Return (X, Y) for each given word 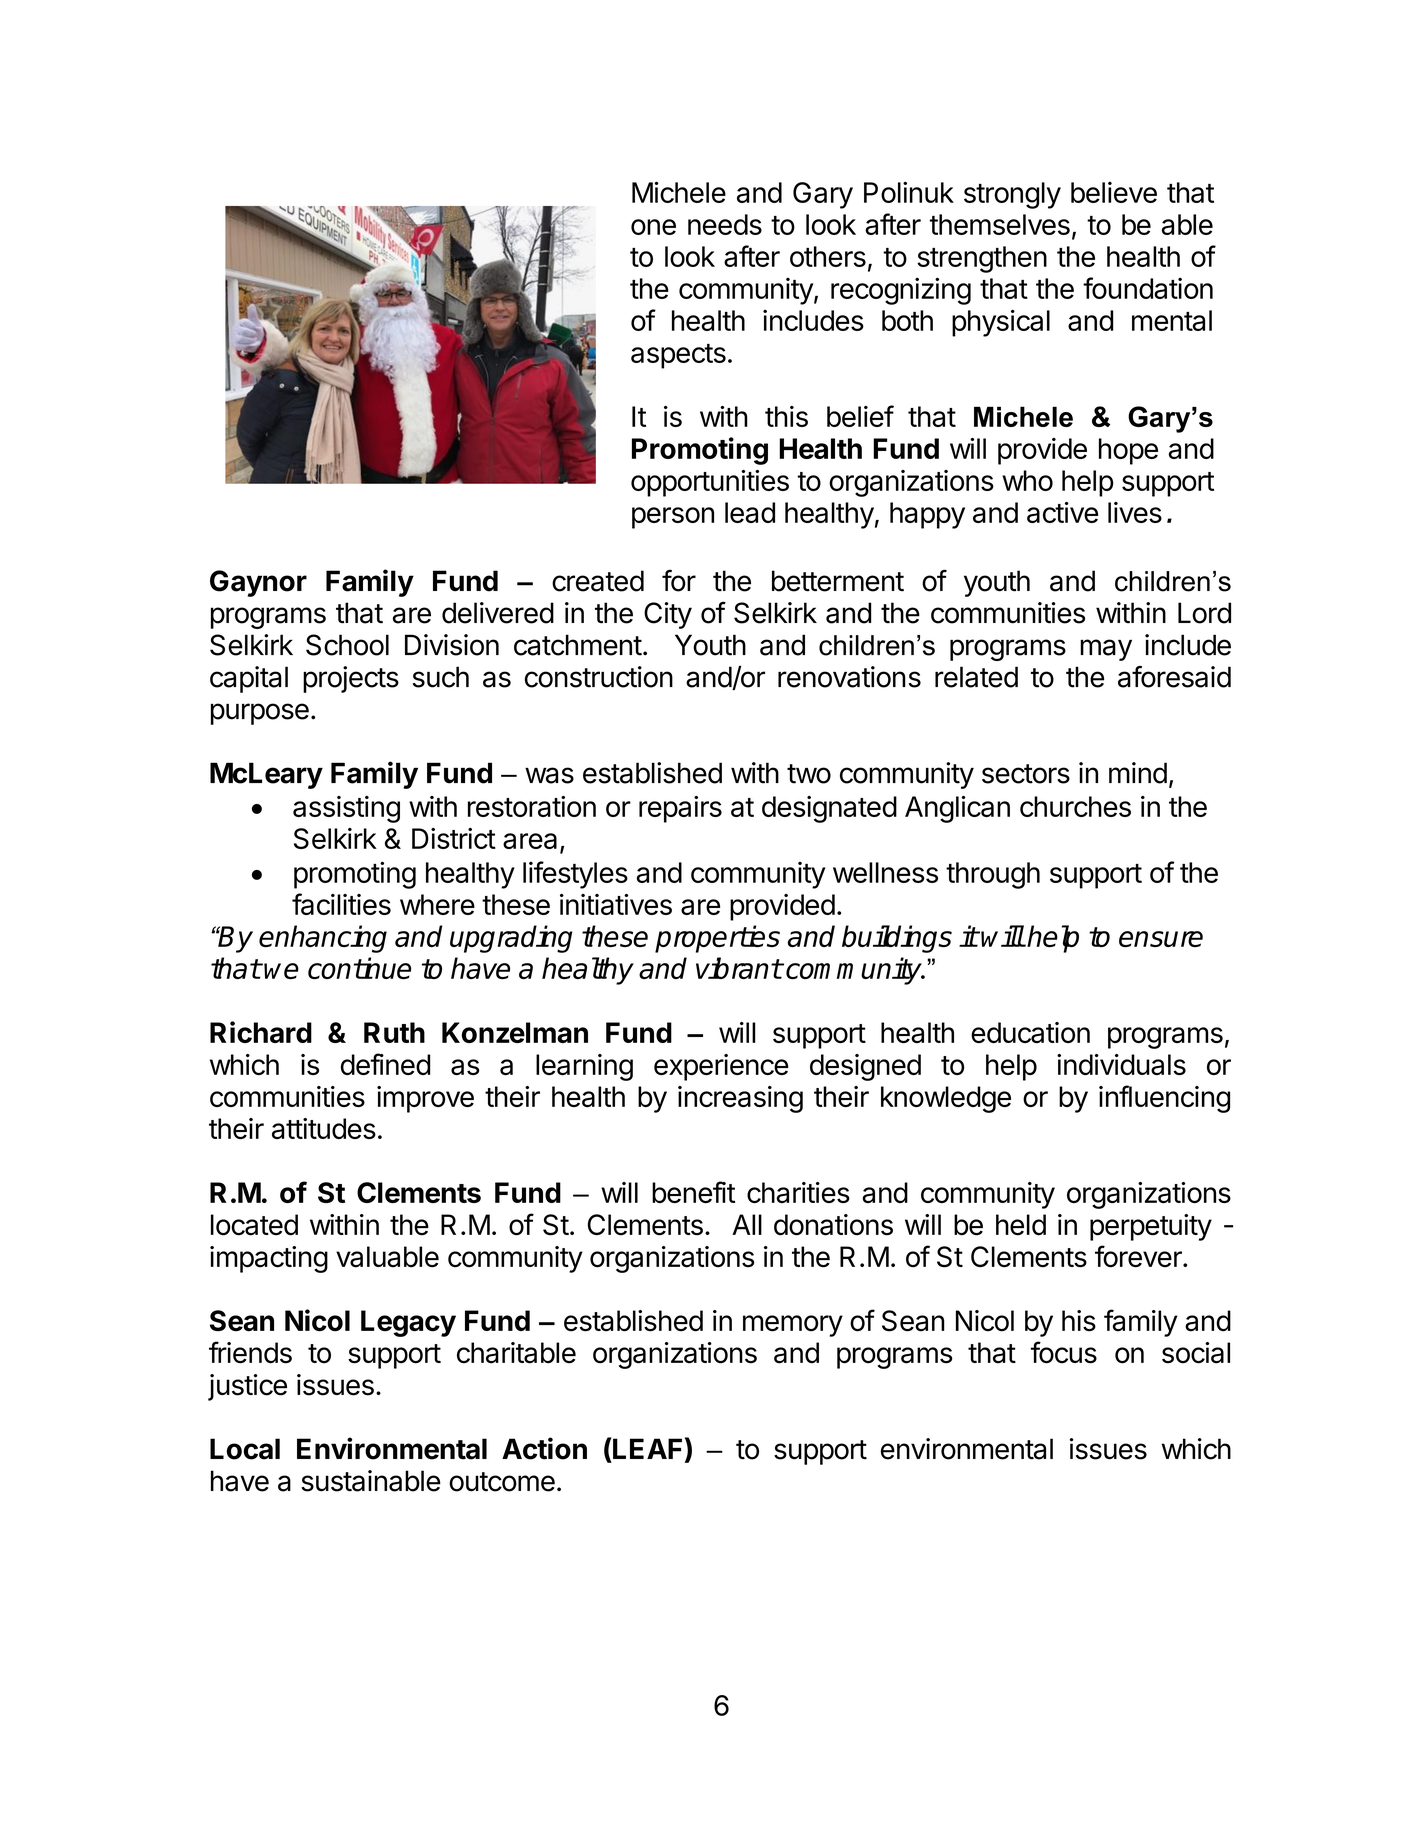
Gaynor (258, 583)
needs (725, 224)
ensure (1161, 939)
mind (1138, 773)
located (254, 1225)
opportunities (710, 483)
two (809, 774)
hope (1128, 451)
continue (359, 968)
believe (1114, 192)
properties (717, 939)
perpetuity (1151, 1227)
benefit (693, 1192)
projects (351, 679)
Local (245, 1449)
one (653, 227)
